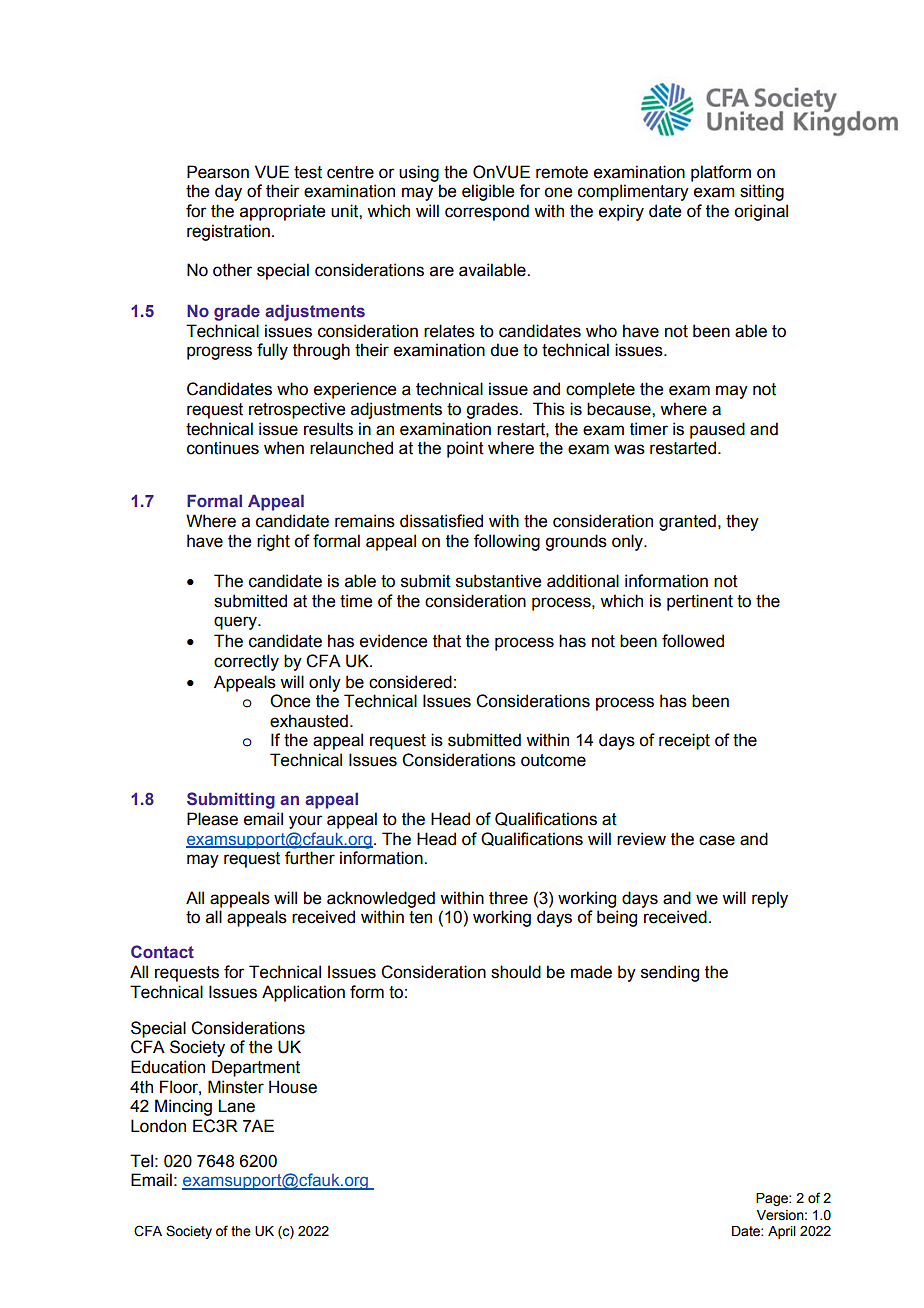  What do you see at coordinates (246, 662) in the screenshot?
I see `correctly` at bounding box center [246, 662].
